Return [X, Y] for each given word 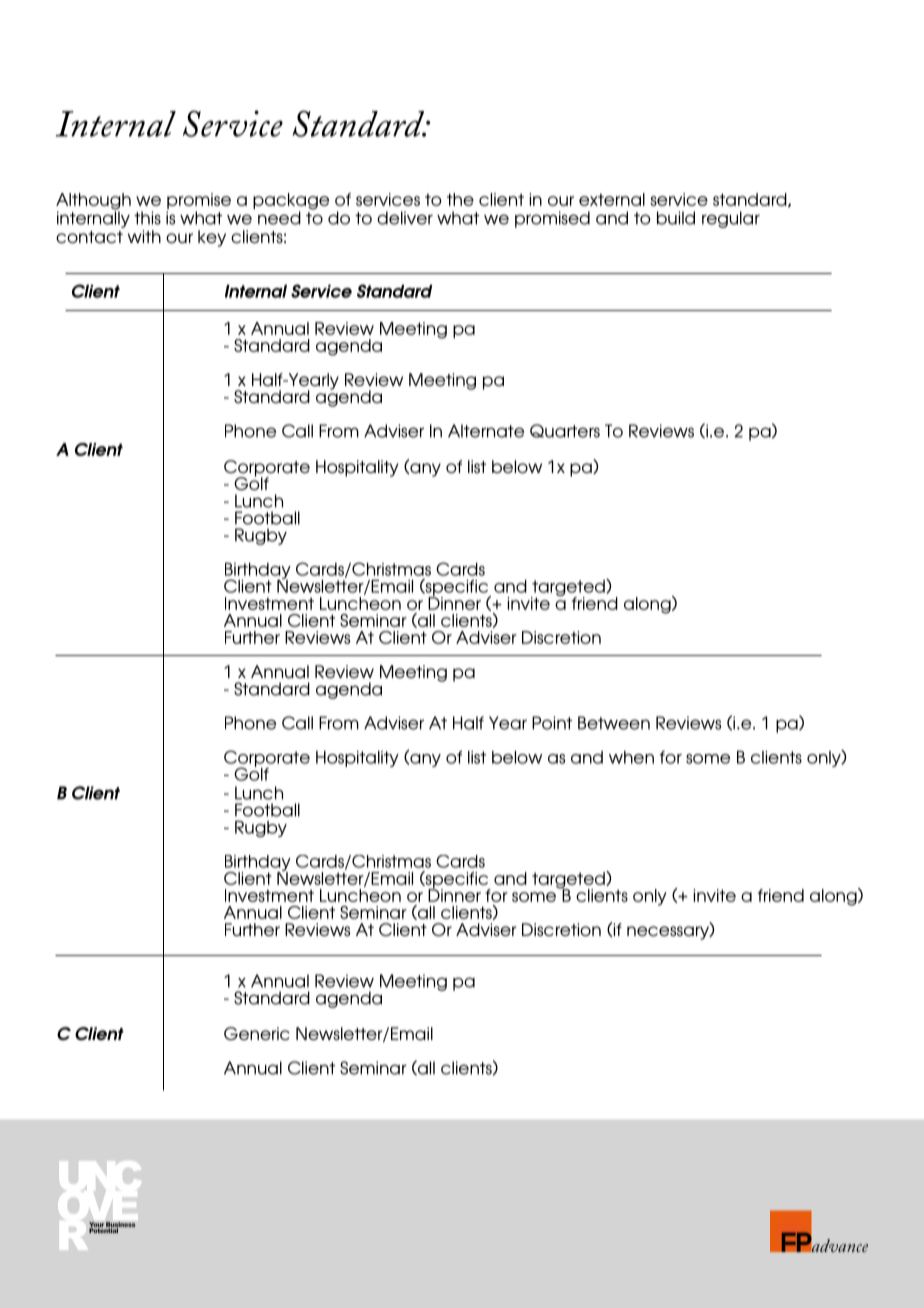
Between [614, 723]
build [676, 218]
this [147, 218]
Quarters [565, 431]
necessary [669, 933]
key [212, 238]
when [631, 757]
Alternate [486, 431]
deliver [405, 218]
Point [552, 723]
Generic [257, 1033]
